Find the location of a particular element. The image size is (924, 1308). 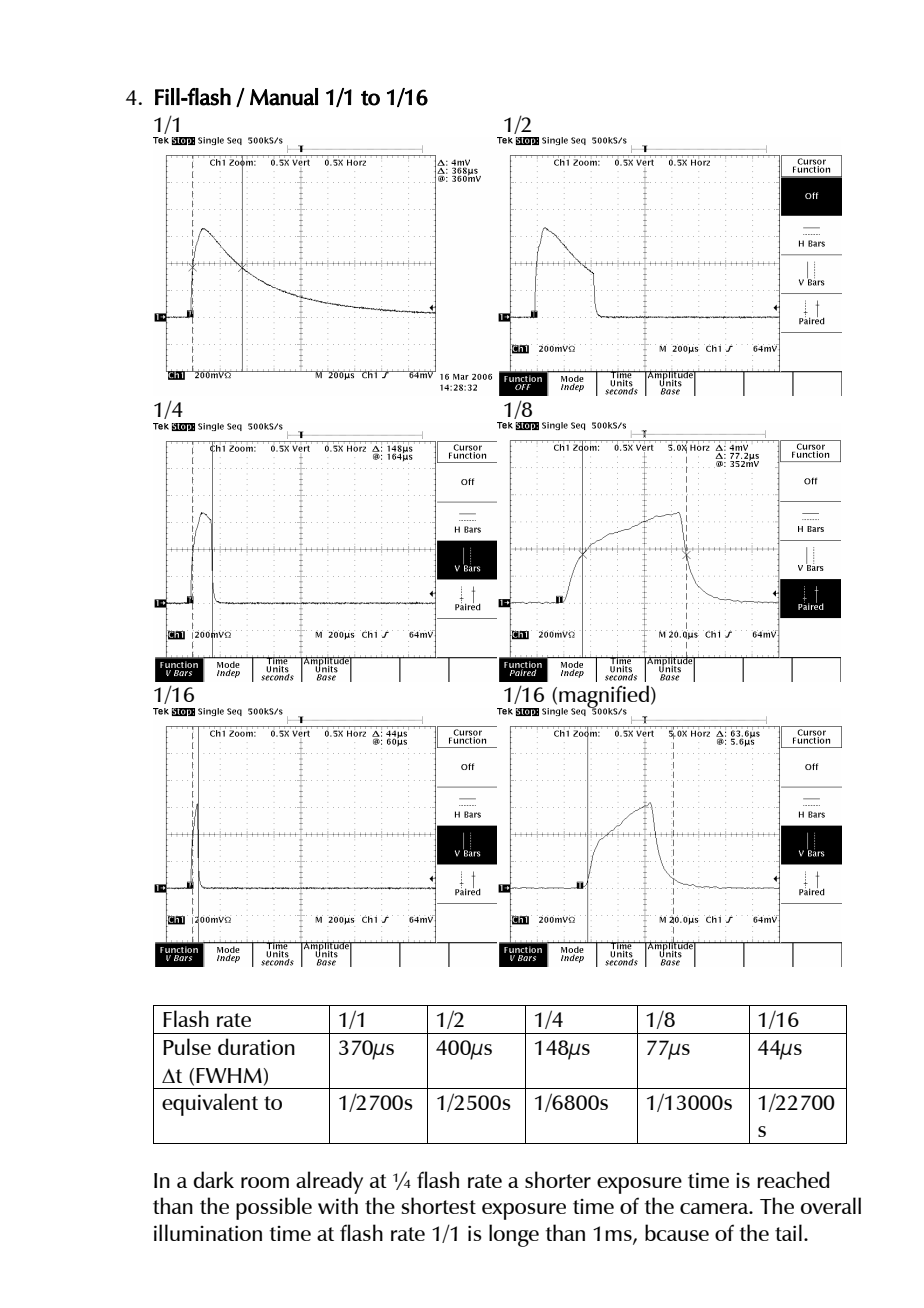

shorter is located at coordinates (558, 1179).
